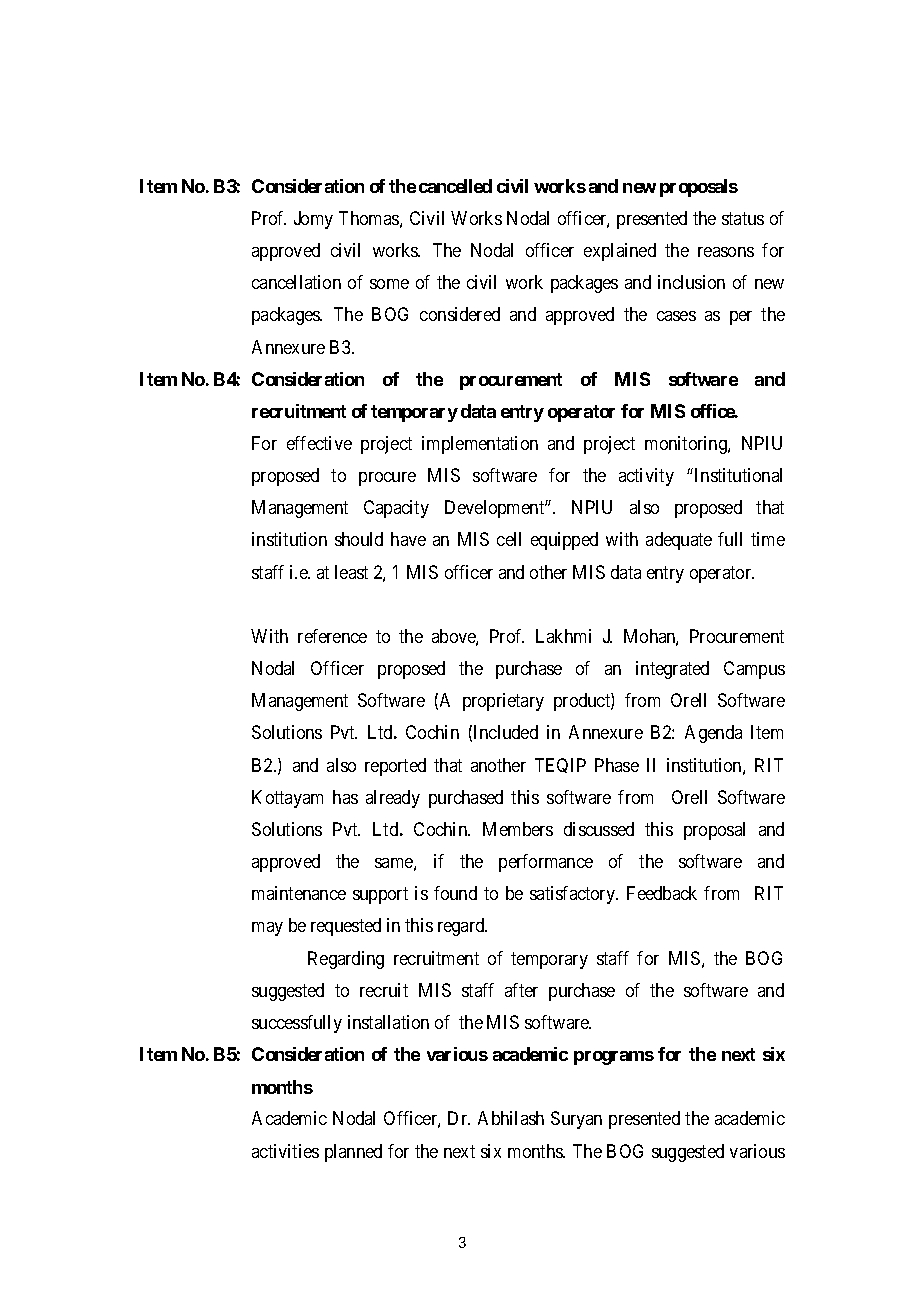 The image size is (924, 1308). Describe the element at coordinates (480, 445) in the screenshot. I see `implementation` at that location.
